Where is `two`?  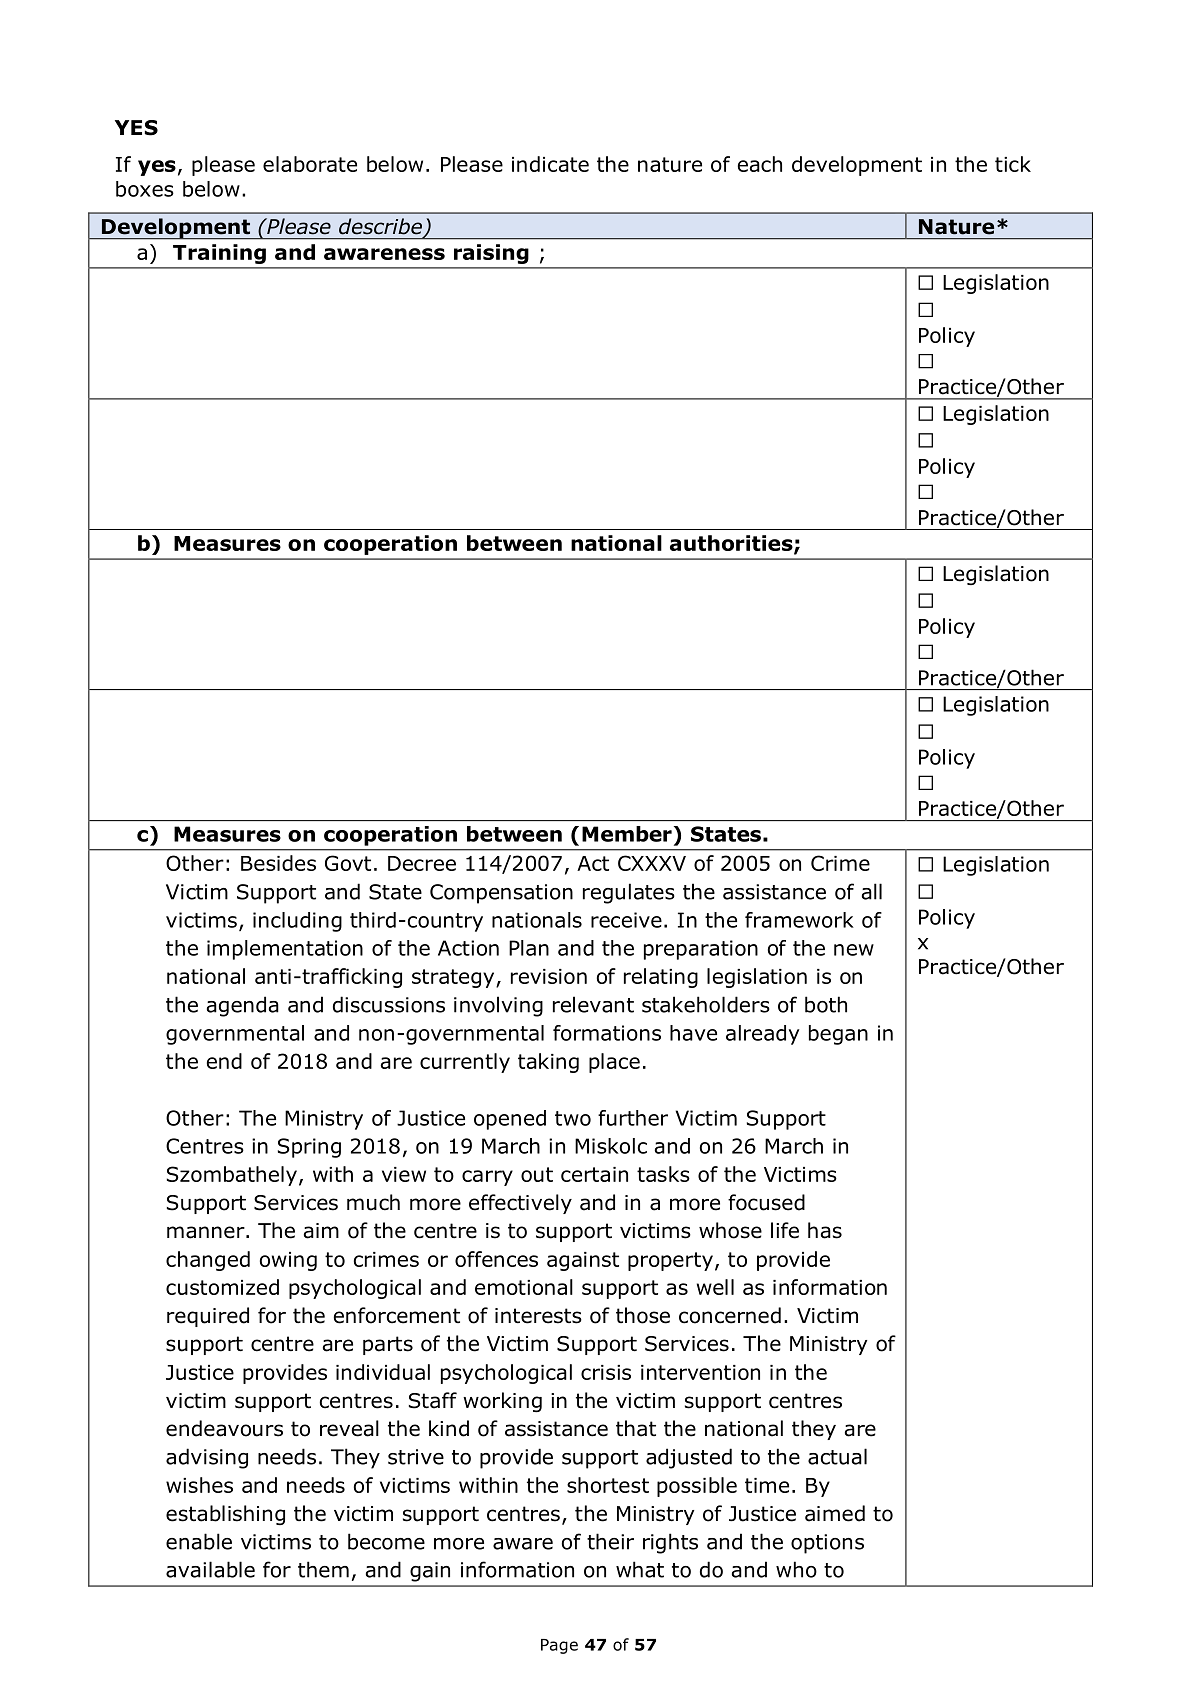 two is located at coordinates (573, 1118).
